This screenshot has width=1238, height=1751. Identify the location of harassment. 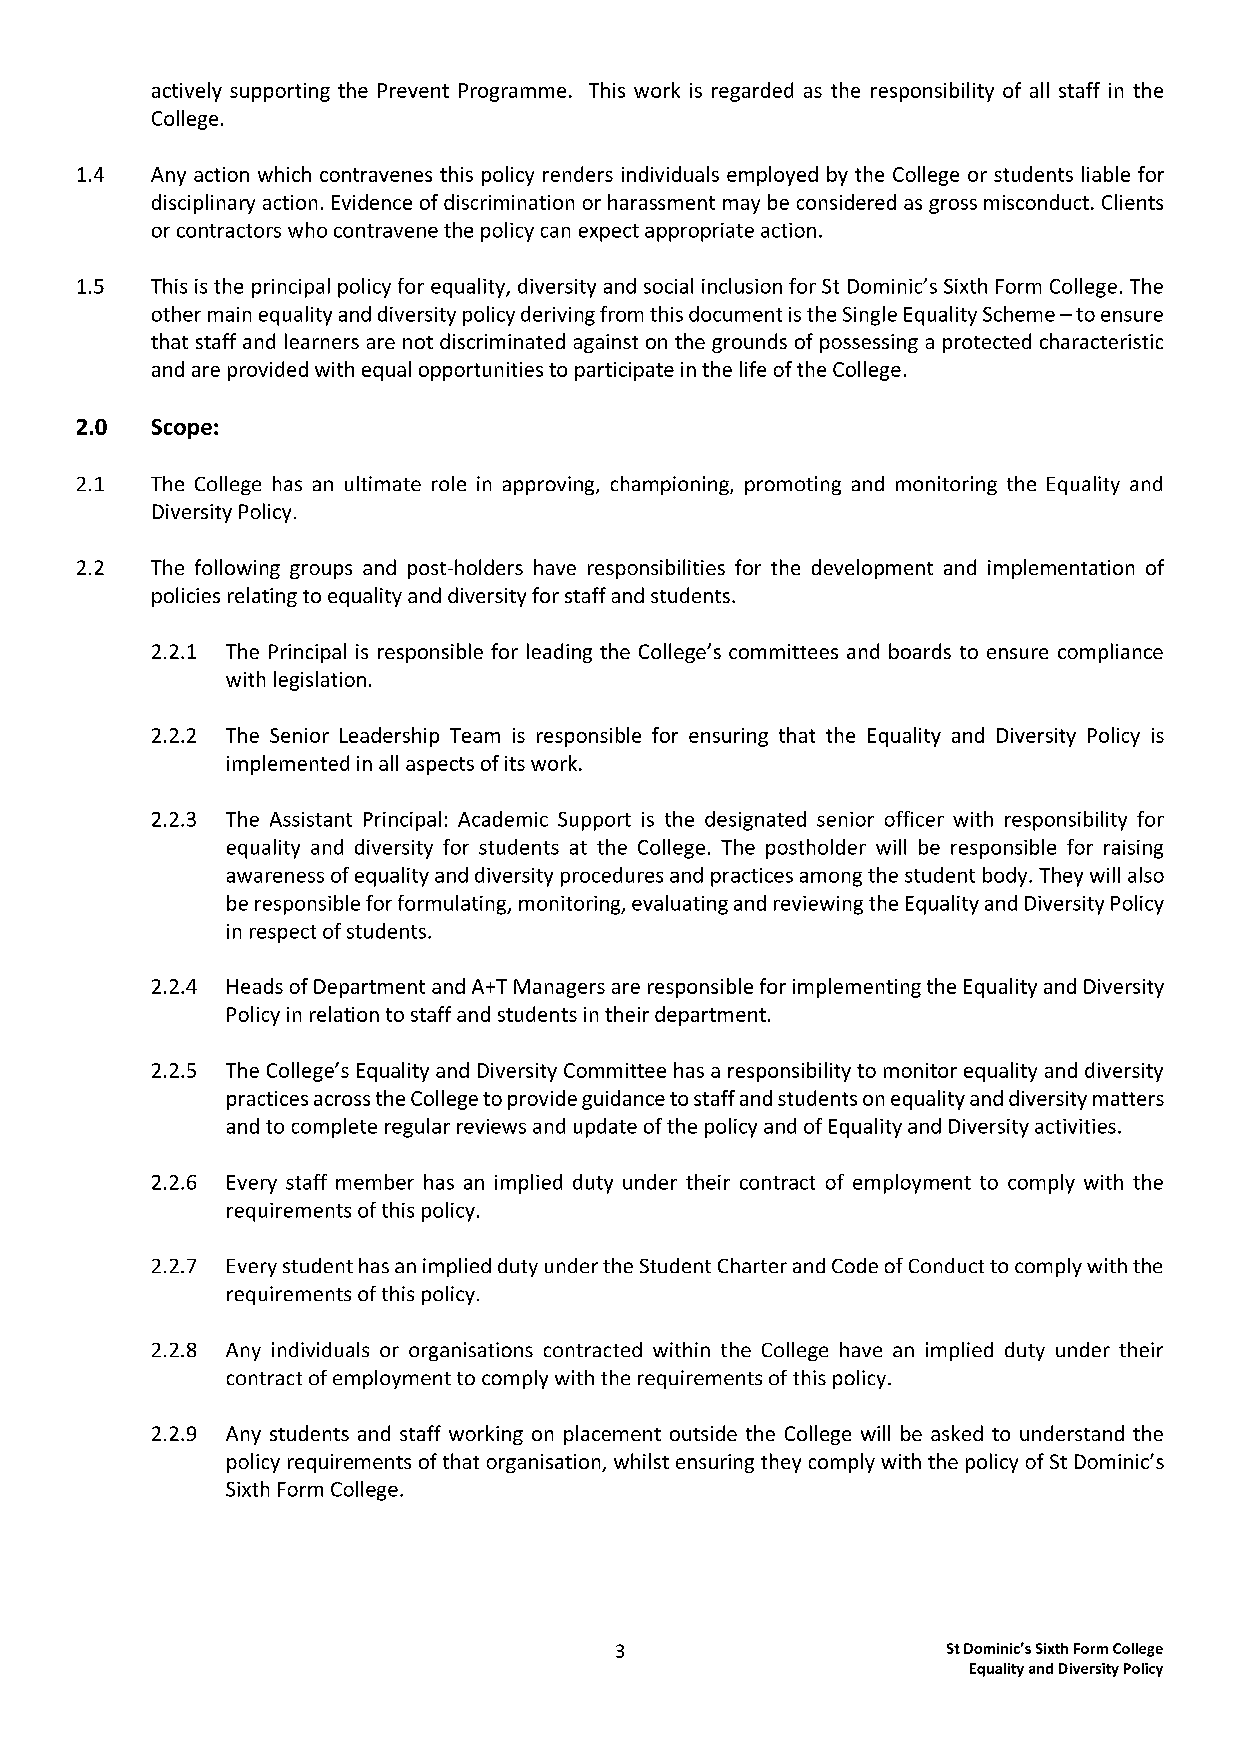
(661, 202).
